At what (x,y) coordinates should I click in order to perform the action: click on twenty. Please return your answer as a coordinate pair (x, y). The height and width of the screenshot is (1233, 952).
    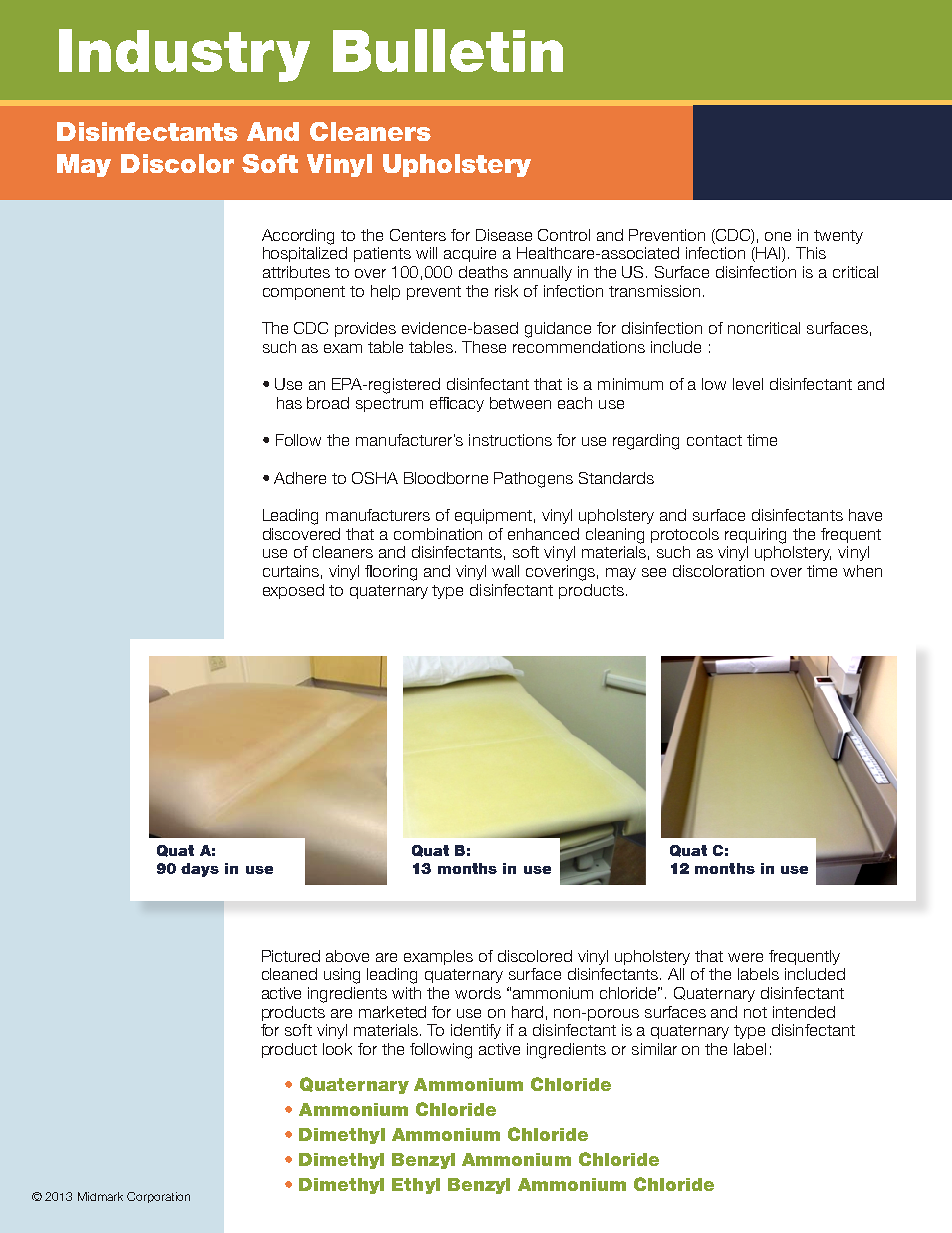
    Looking at the image, I should click on (838, 237).
